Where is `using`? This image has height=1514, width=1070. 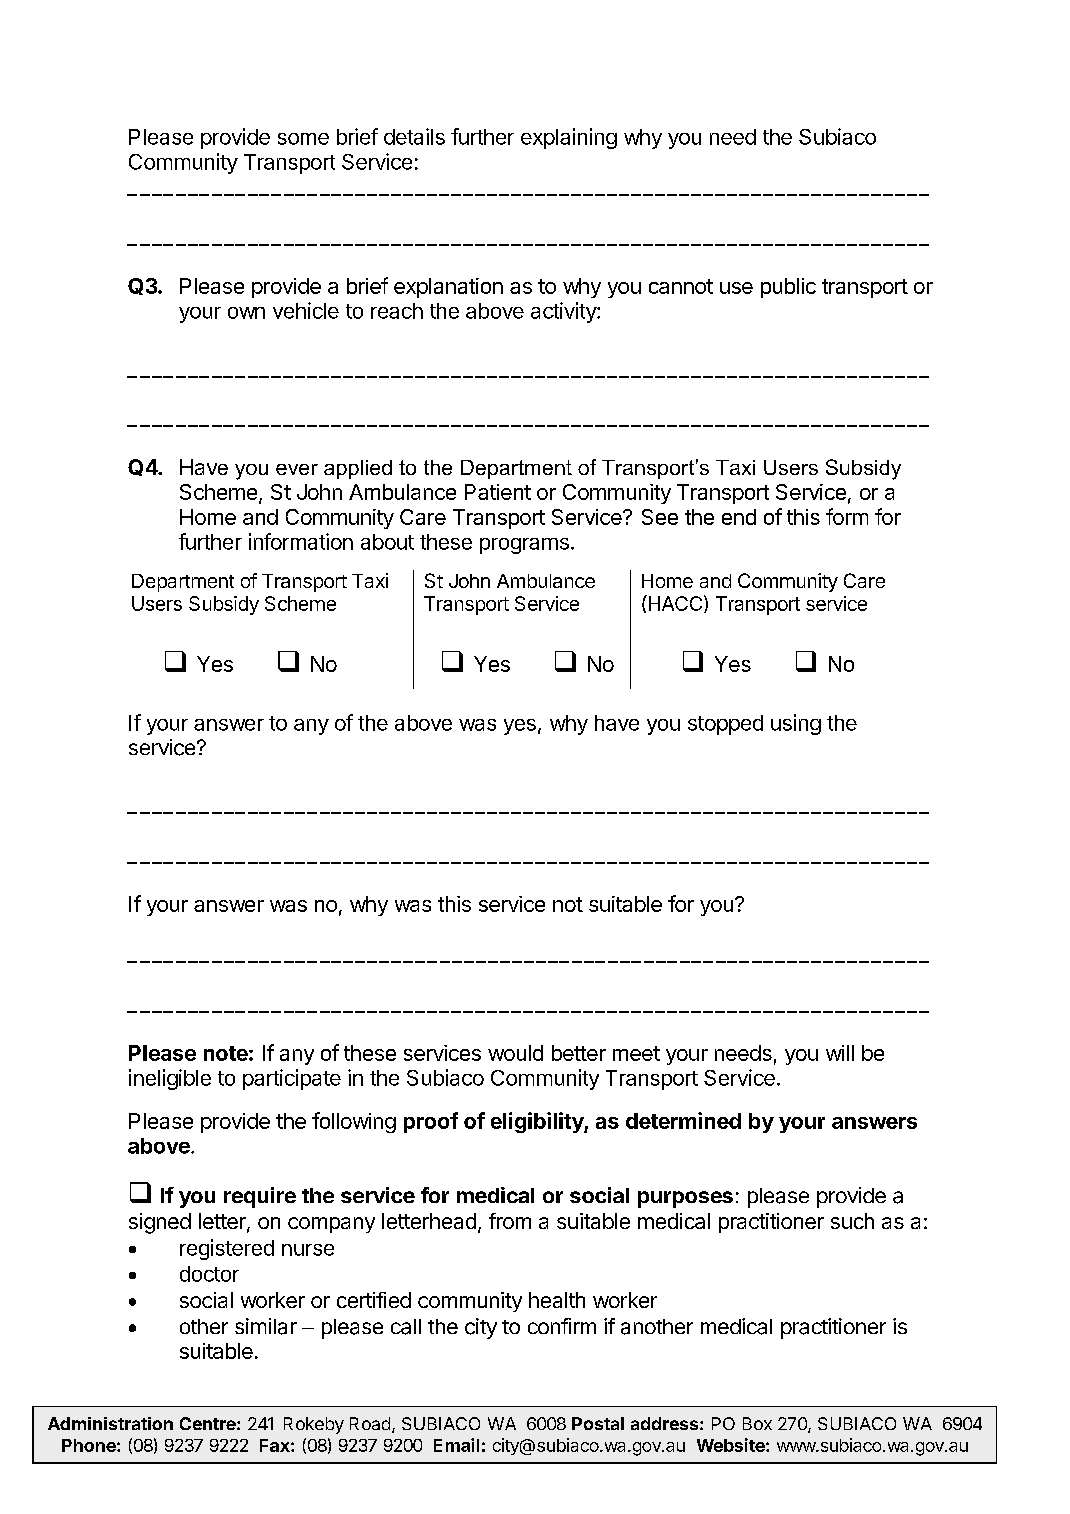 using is located at coordinates (796, 724).
